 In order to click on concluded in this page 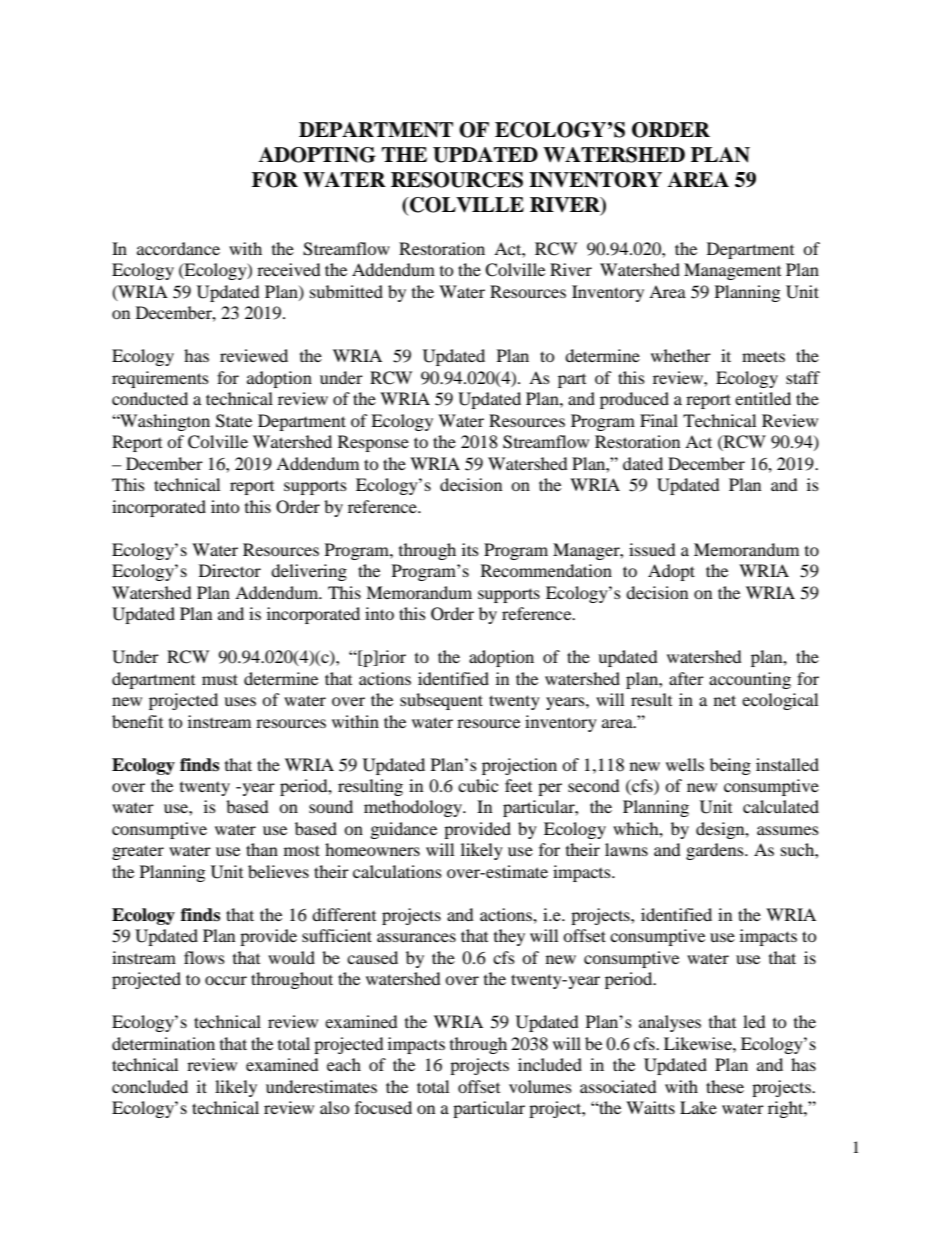, I will do `click(150, 1086)`.
